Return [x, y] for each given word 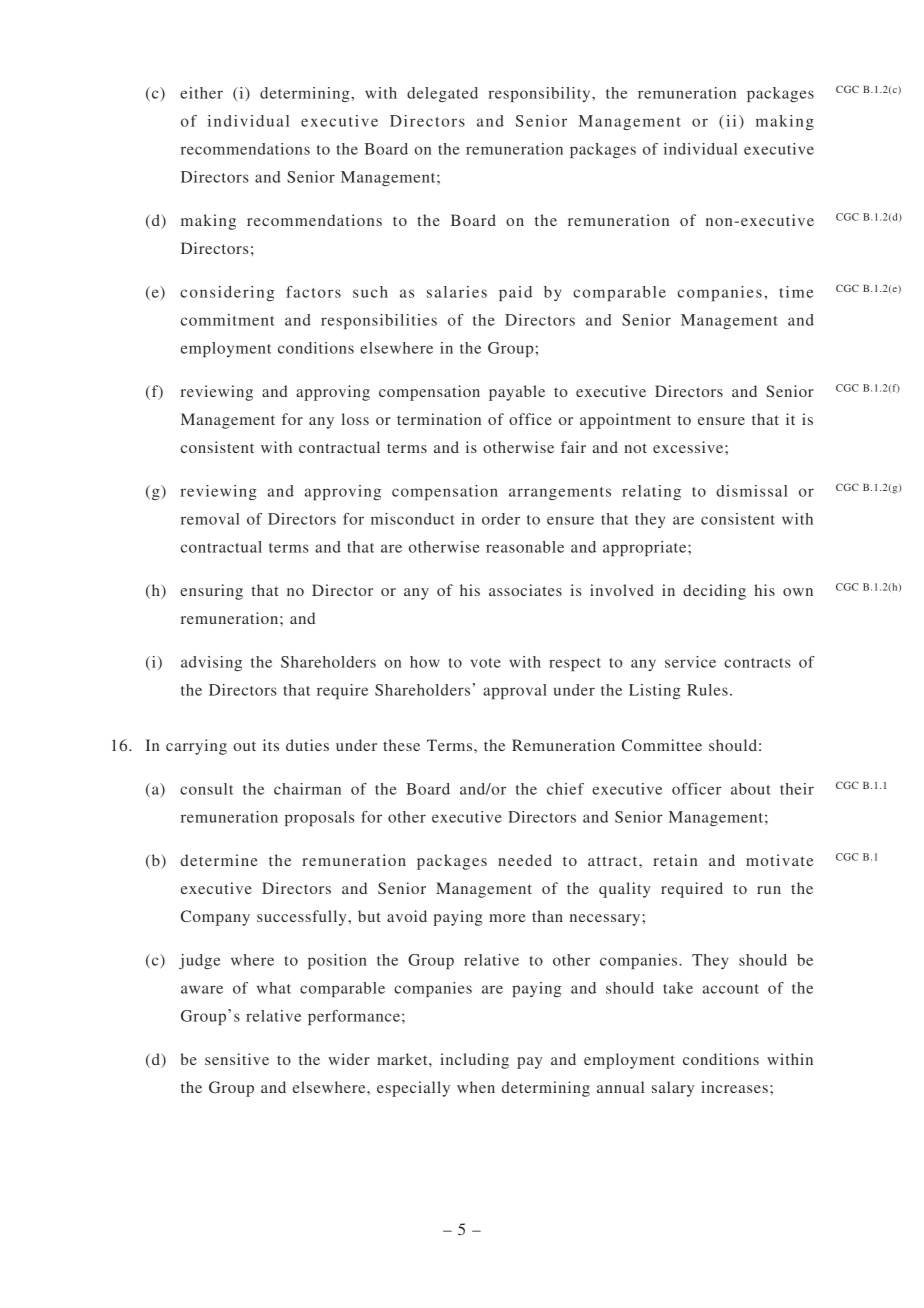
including [474, 1061]
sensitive [237, 1059]
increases [734, 1087]
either [201, 93]
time [796, 292]
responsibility [540, 94]
